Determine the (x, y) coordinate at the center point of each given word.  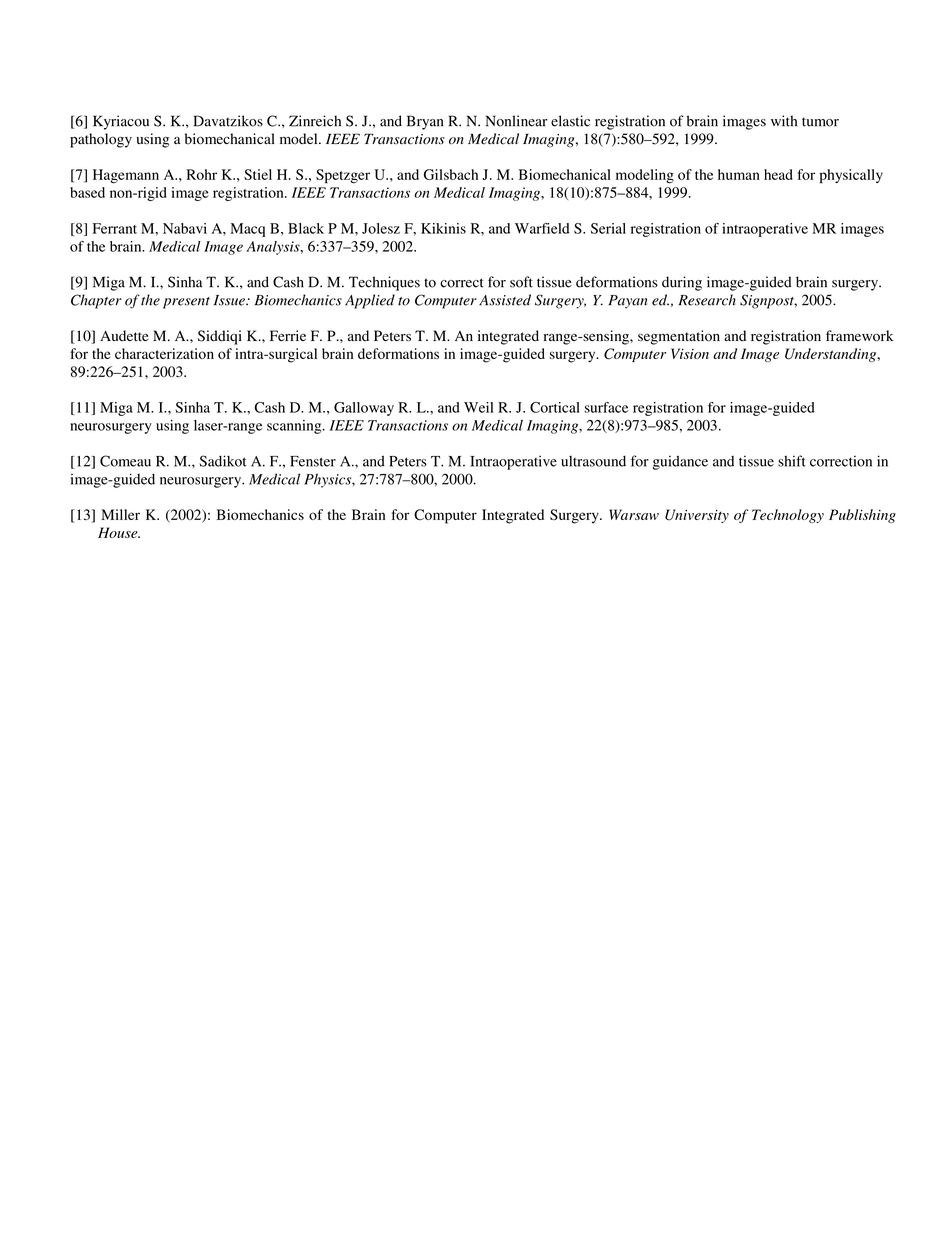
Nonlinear (517, 121)
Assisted (505, 300)
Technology (788, 516)
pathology (101, 140)
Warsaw (634, 514)
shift (792, 461)
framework (860, 336)
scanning (295, 427)
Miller (120, 514)
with (784, 121)
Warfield (542, 228)
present (186, 303)
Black (306, 228)
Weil (478, 407)
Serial (608, 228)
